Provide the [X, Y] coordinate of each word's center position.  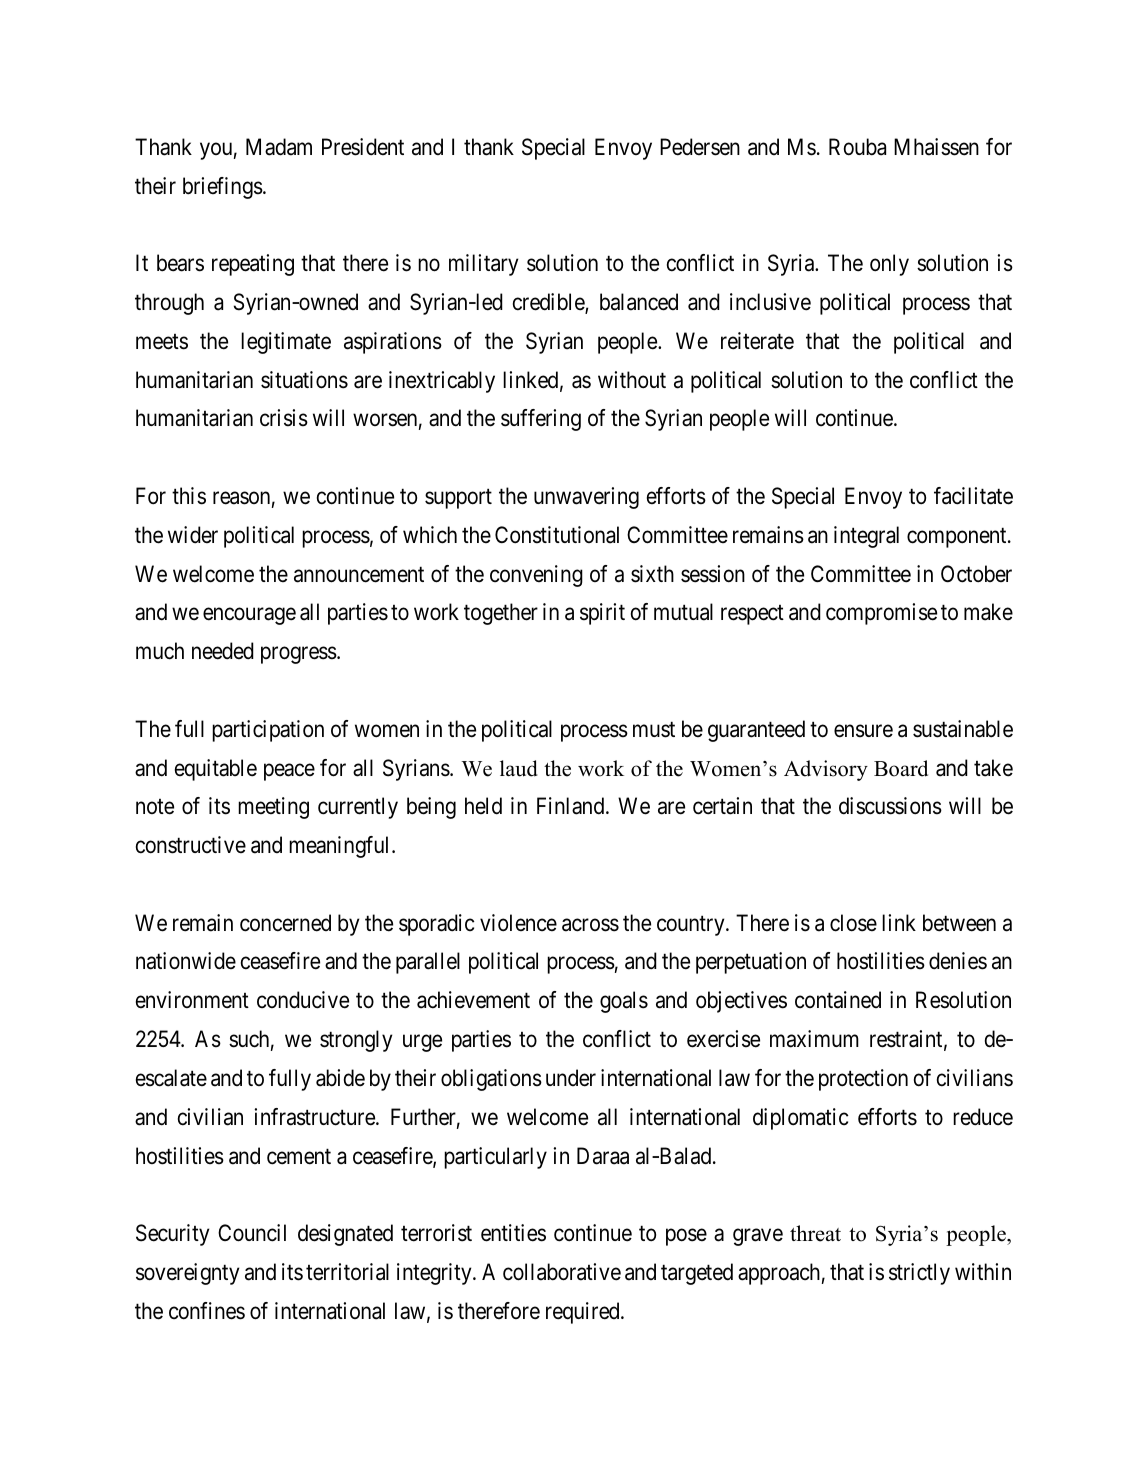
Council [252, 1233]
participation [268, 731]
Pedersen [700, 147]
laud [519, 768]
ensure [863, 731]
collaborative [562, 1272]
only [889, 265]
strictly [919, 1274]
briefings [223, 188]
